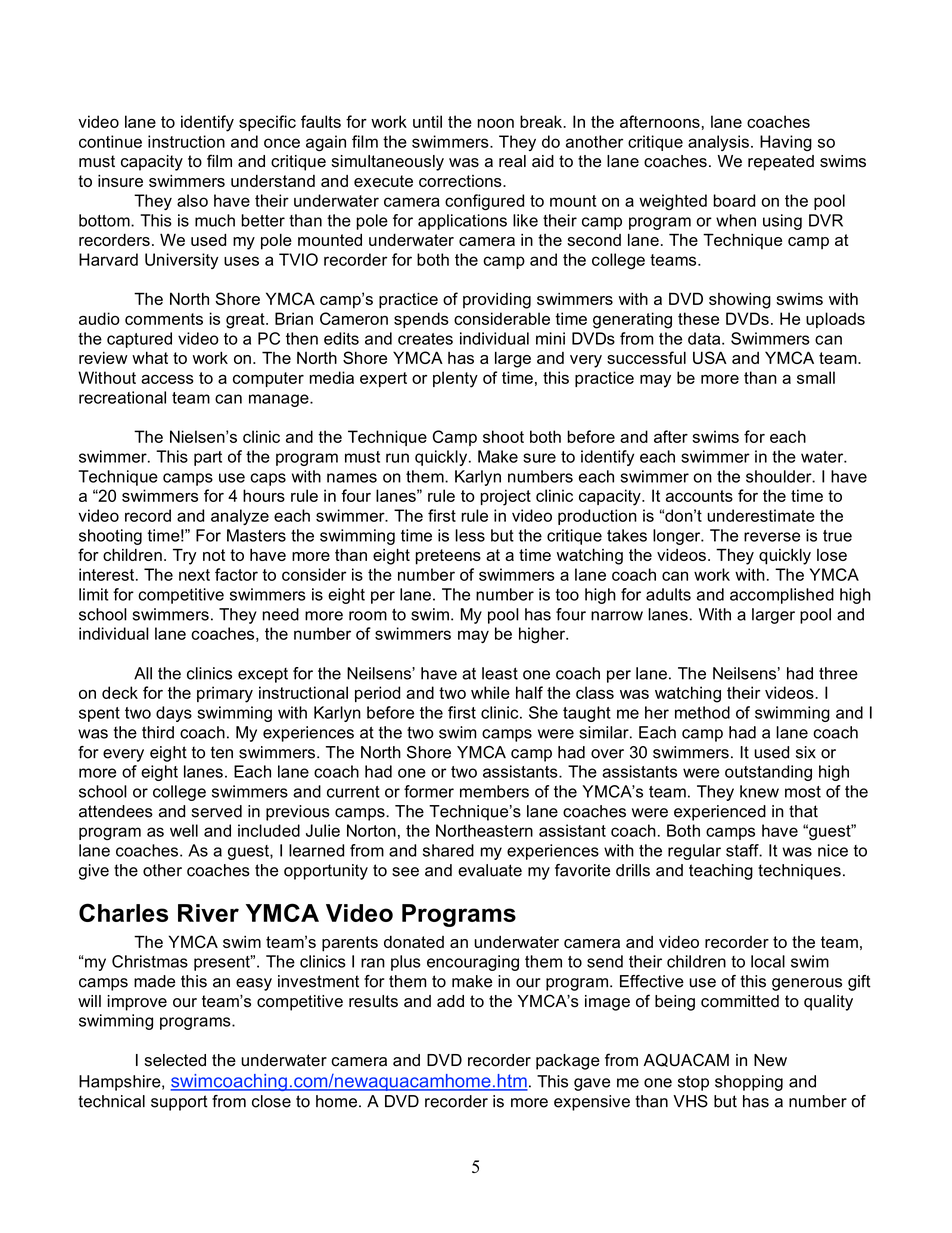 This page has width=952, height=1233. I want to click on selected, so click(175, 1060).
